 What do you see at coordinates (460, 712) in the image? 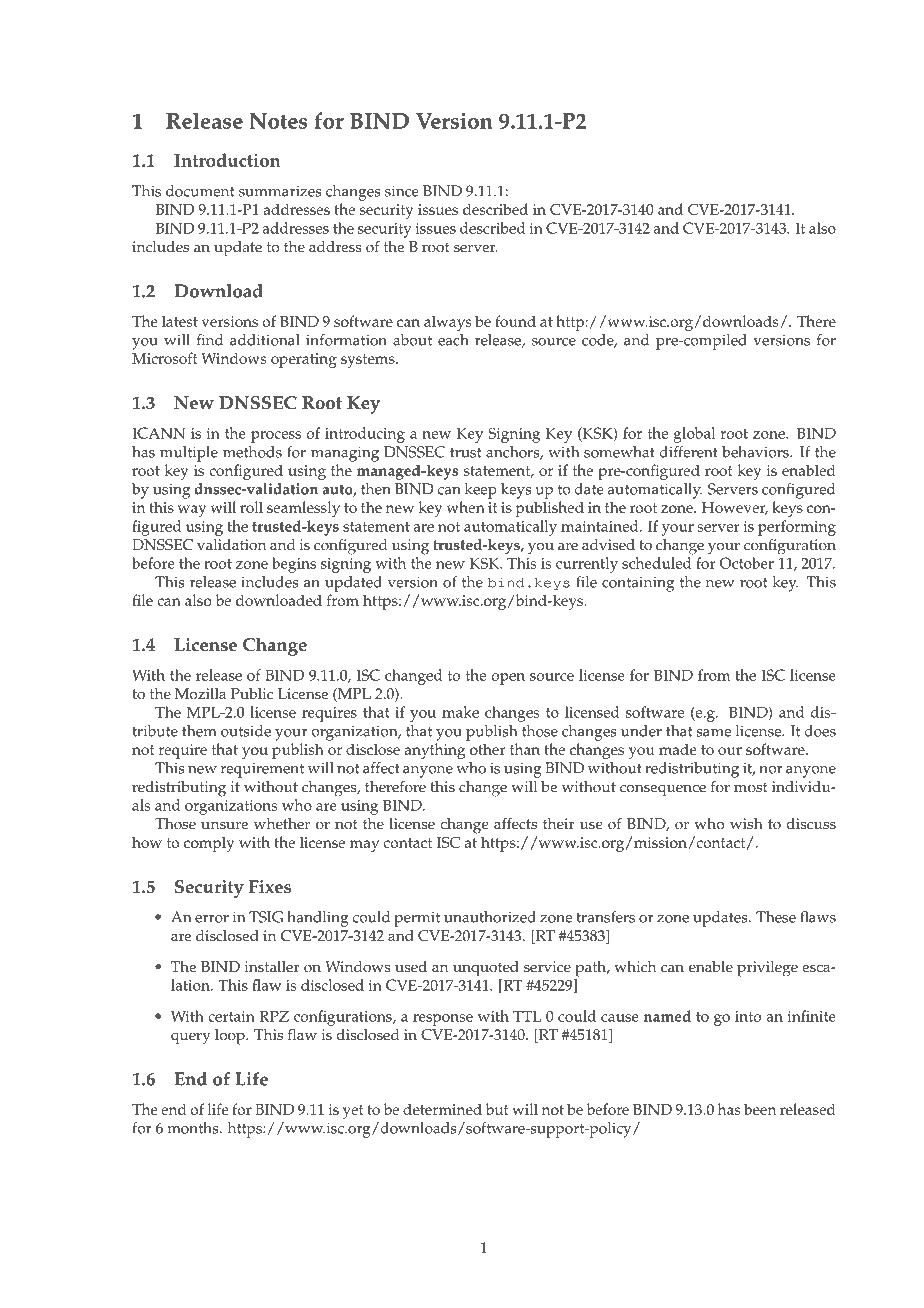
I see `make` at bounding box center [460, 712].
